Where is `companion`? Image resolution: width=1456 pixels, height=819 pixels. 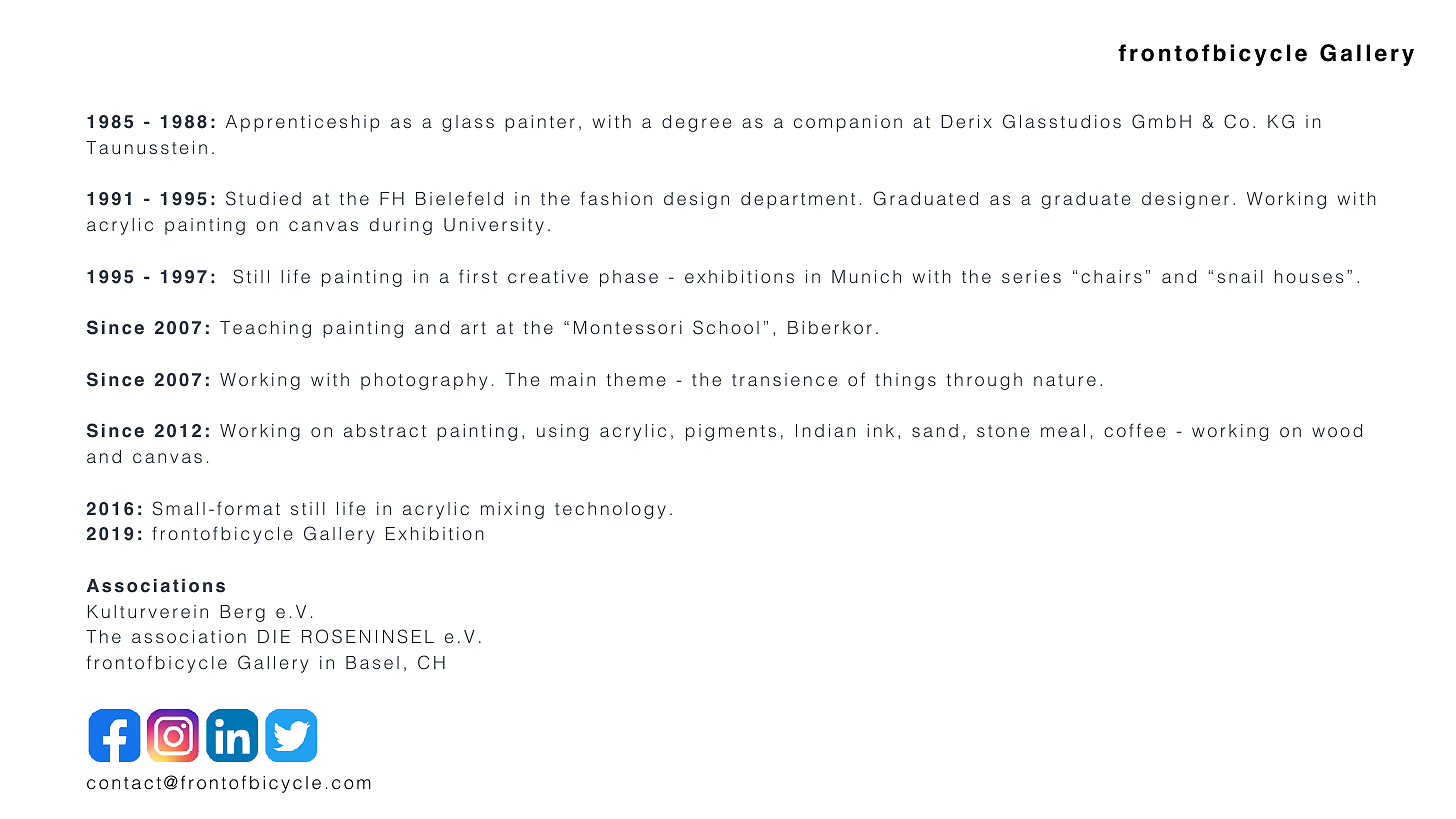
companion is located at coordinates (848, 123).
